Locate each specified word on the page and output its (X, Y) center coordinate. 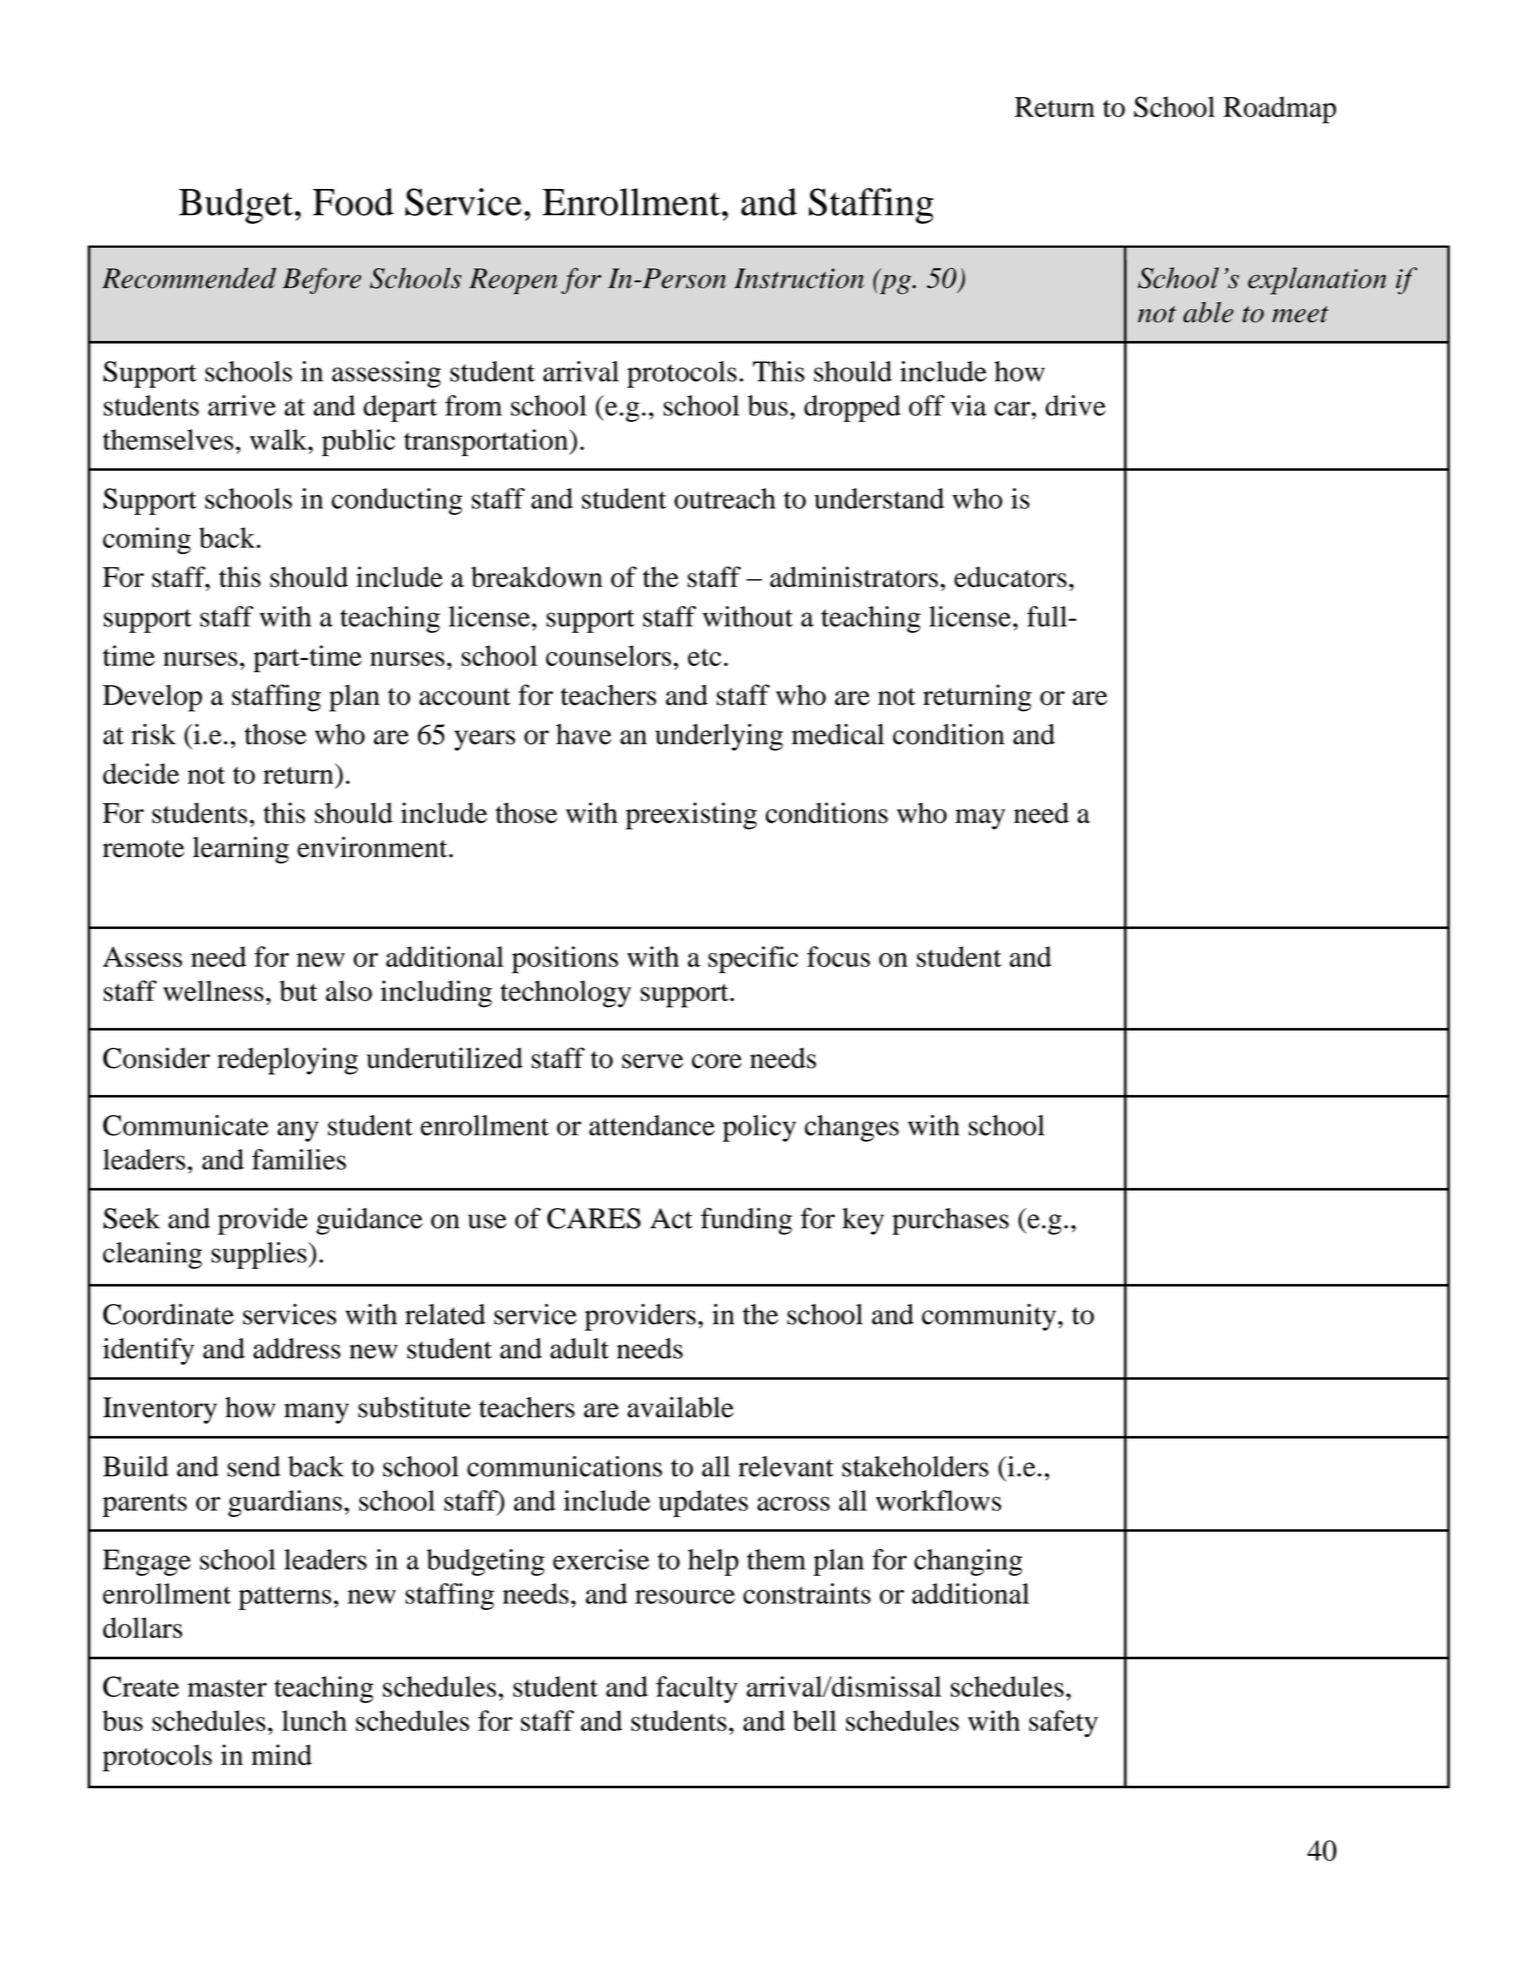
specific (753, 960)
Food (353, 202)
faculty (697, 1689)
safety (1063, 1723)
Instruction (799, 278)
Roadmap (1279, 110)
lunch (314, 1720)
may (980, 819)
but (298, 991)
